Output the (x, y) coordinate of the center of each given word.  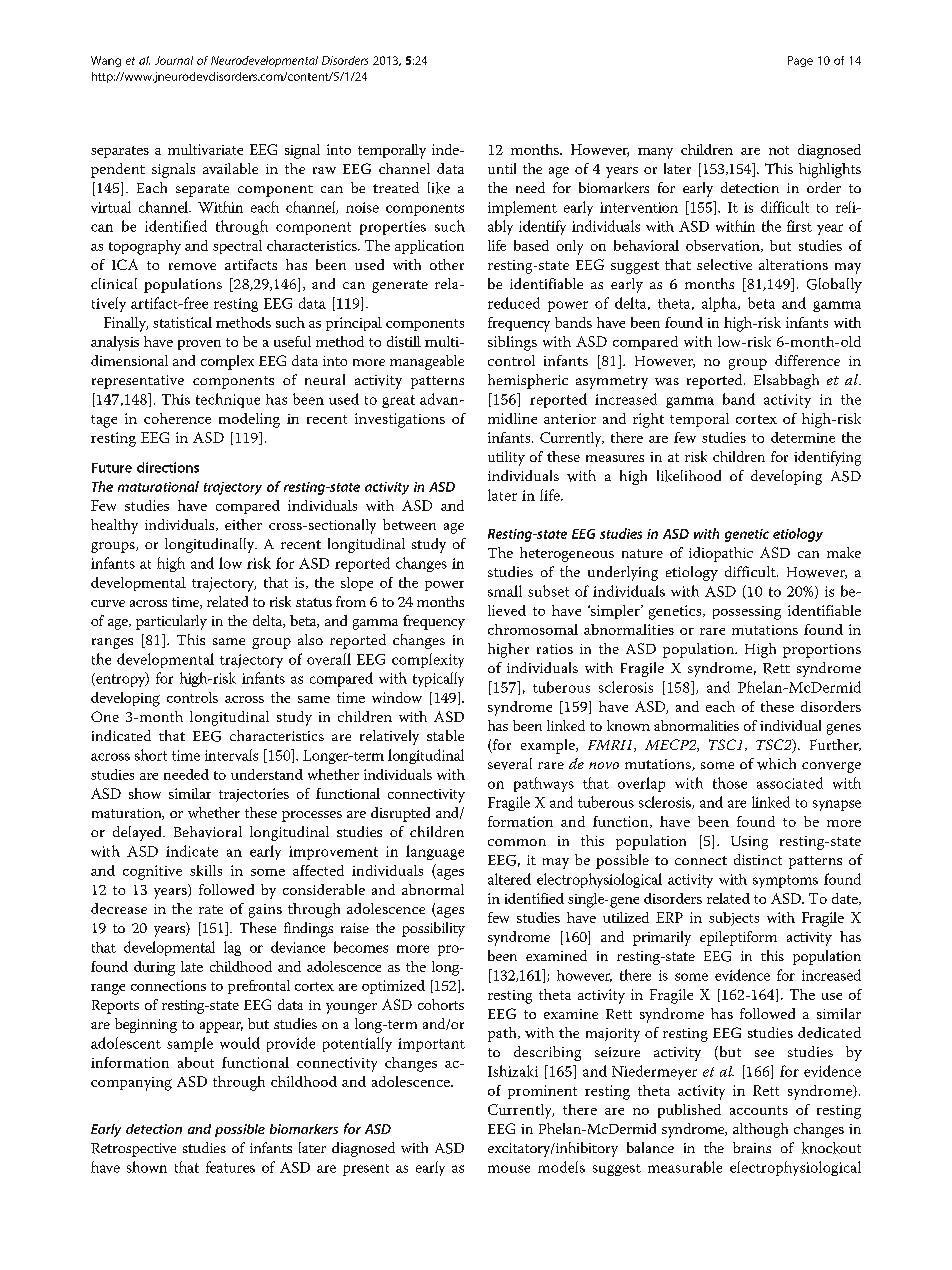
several (510, 764)
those (730, 783)
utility (506, 458)
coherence (177, 418)
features (230, 1167)
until (502, 168)
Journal (174, 60)
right (648, 420)
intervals (231, 755)
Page (800, 61)
